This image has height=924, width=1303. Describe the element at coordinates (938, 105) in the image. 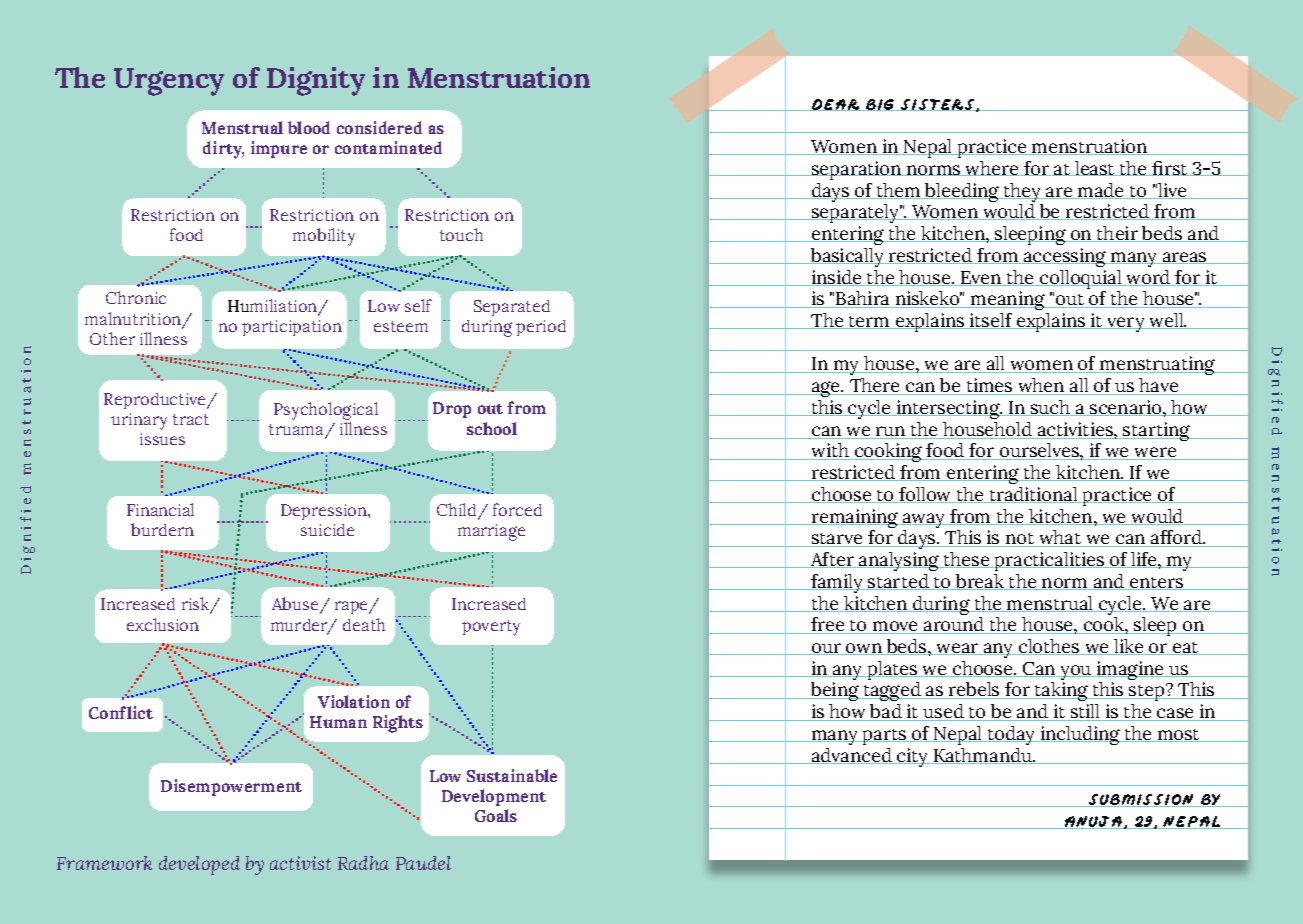

I see `Sisters` at that location.
